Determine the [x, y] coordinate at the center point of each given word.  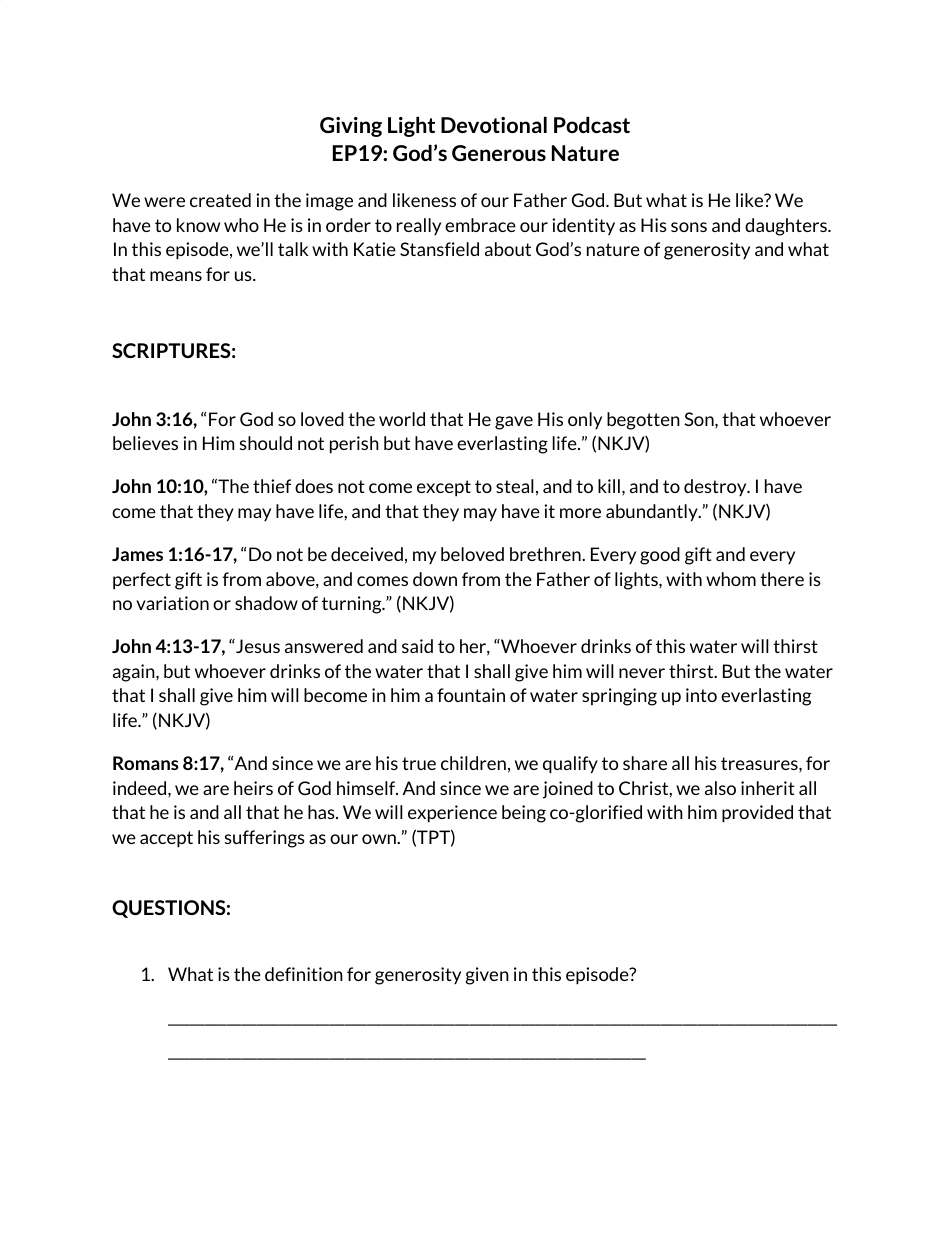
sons [689, 227]
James [137, 554]
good [660, 556]
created [220, 200]
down [435, 579]
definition [304, 974]
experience [452, 814]
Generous [499, 153]
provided [757, 814]
